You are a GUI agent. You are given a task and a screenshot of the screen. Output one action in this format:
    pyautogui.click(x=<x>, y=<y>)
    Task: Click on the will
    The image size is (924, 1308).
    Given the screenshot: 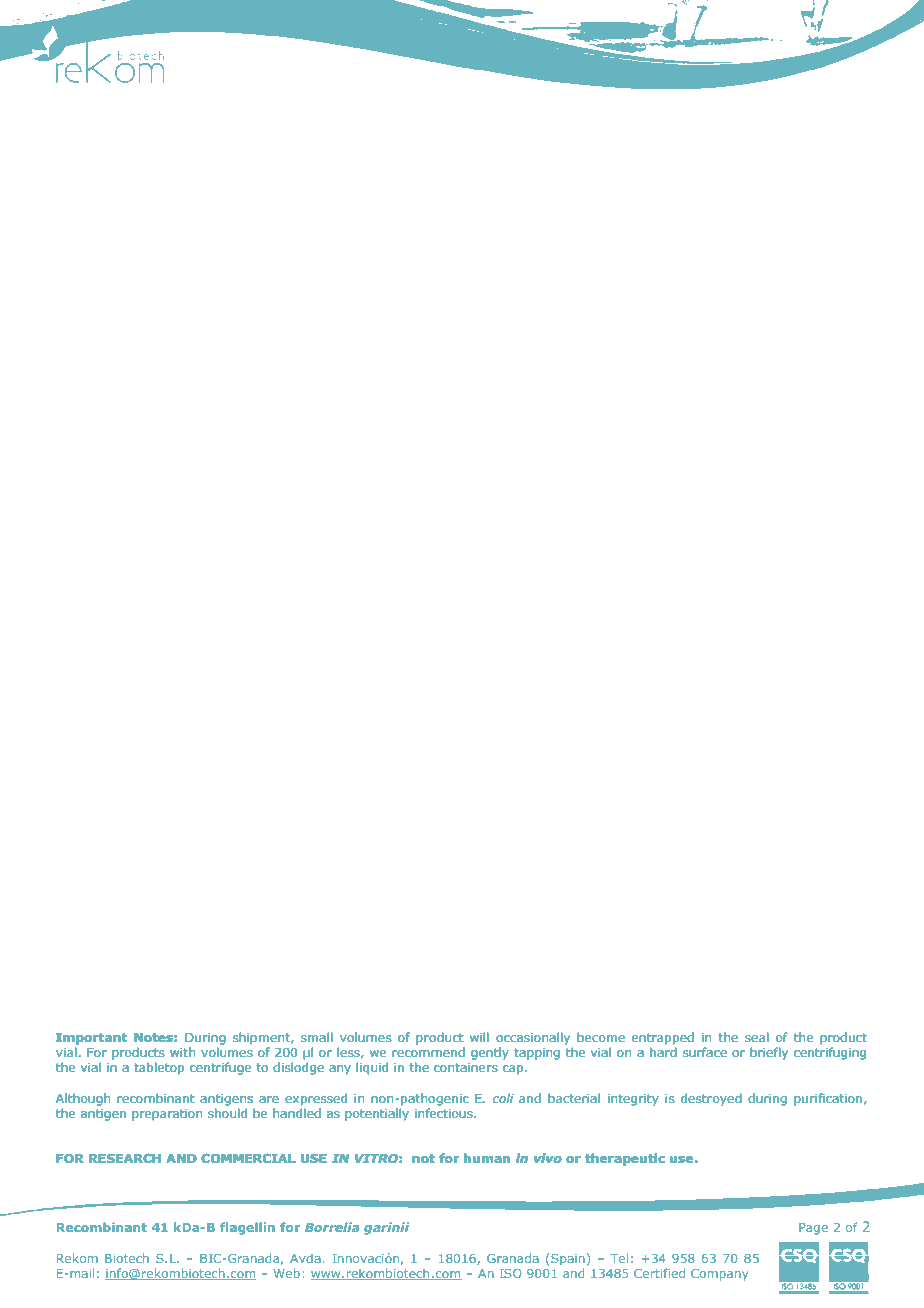 What is the action you would take?
    pyautogui.click(x=479, y=1037)
